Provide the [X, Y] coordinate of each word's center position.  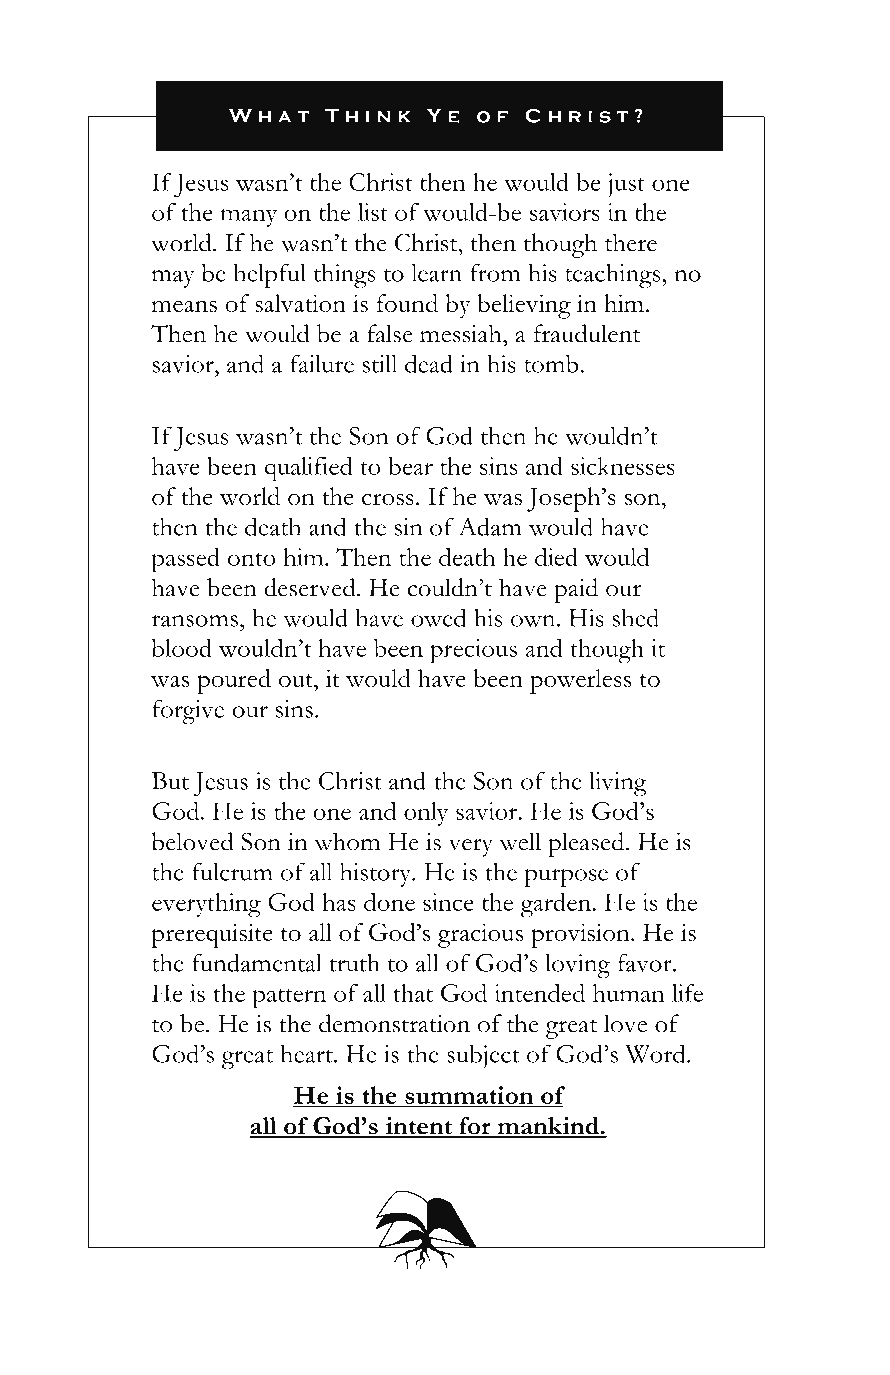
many [248, 218]
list [373, 212]
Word [656, 1053]
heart [307, 1053]
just [626, 185]
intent [418, 1127]
